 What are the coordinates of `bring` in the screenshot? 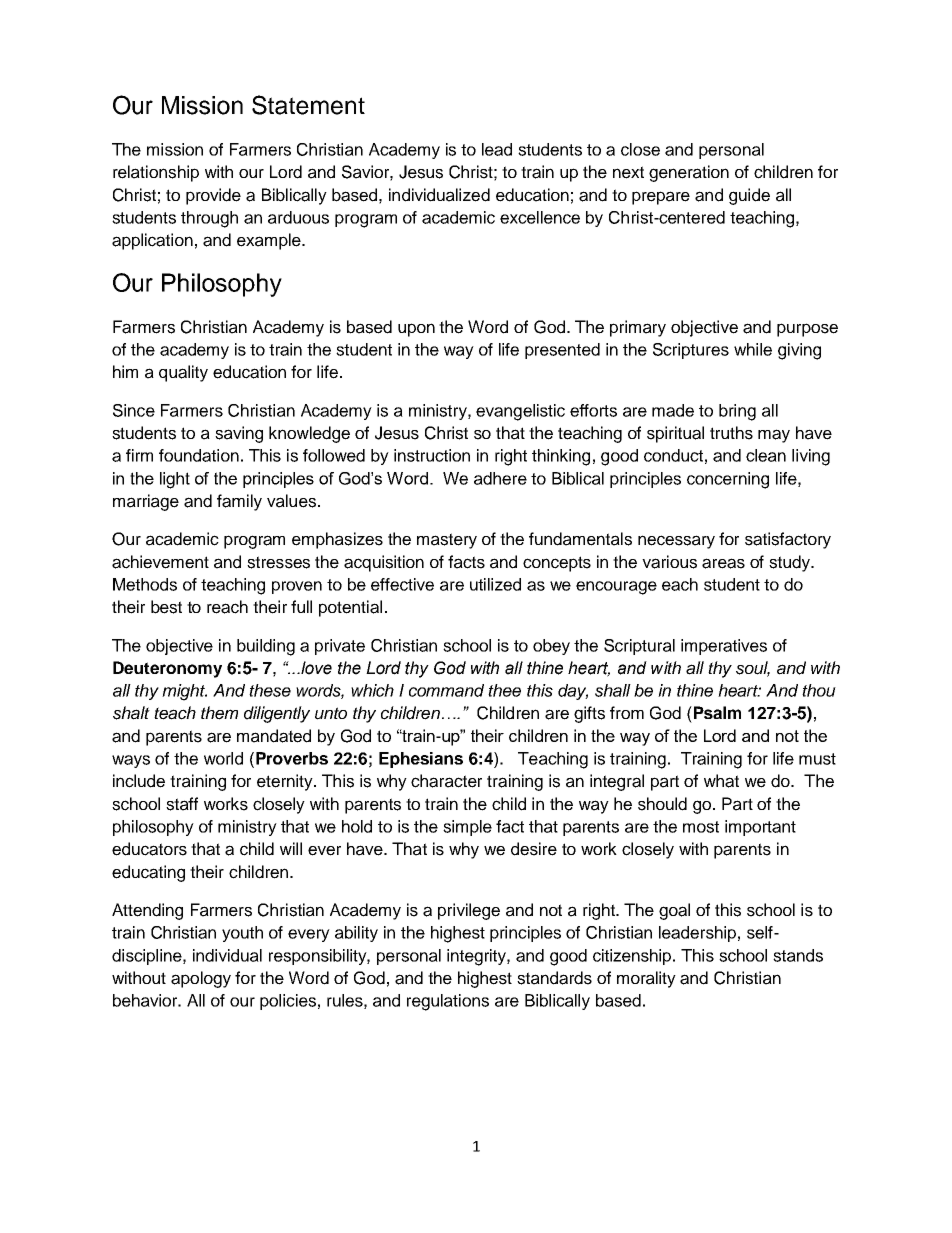 It's located at (737, 412).
